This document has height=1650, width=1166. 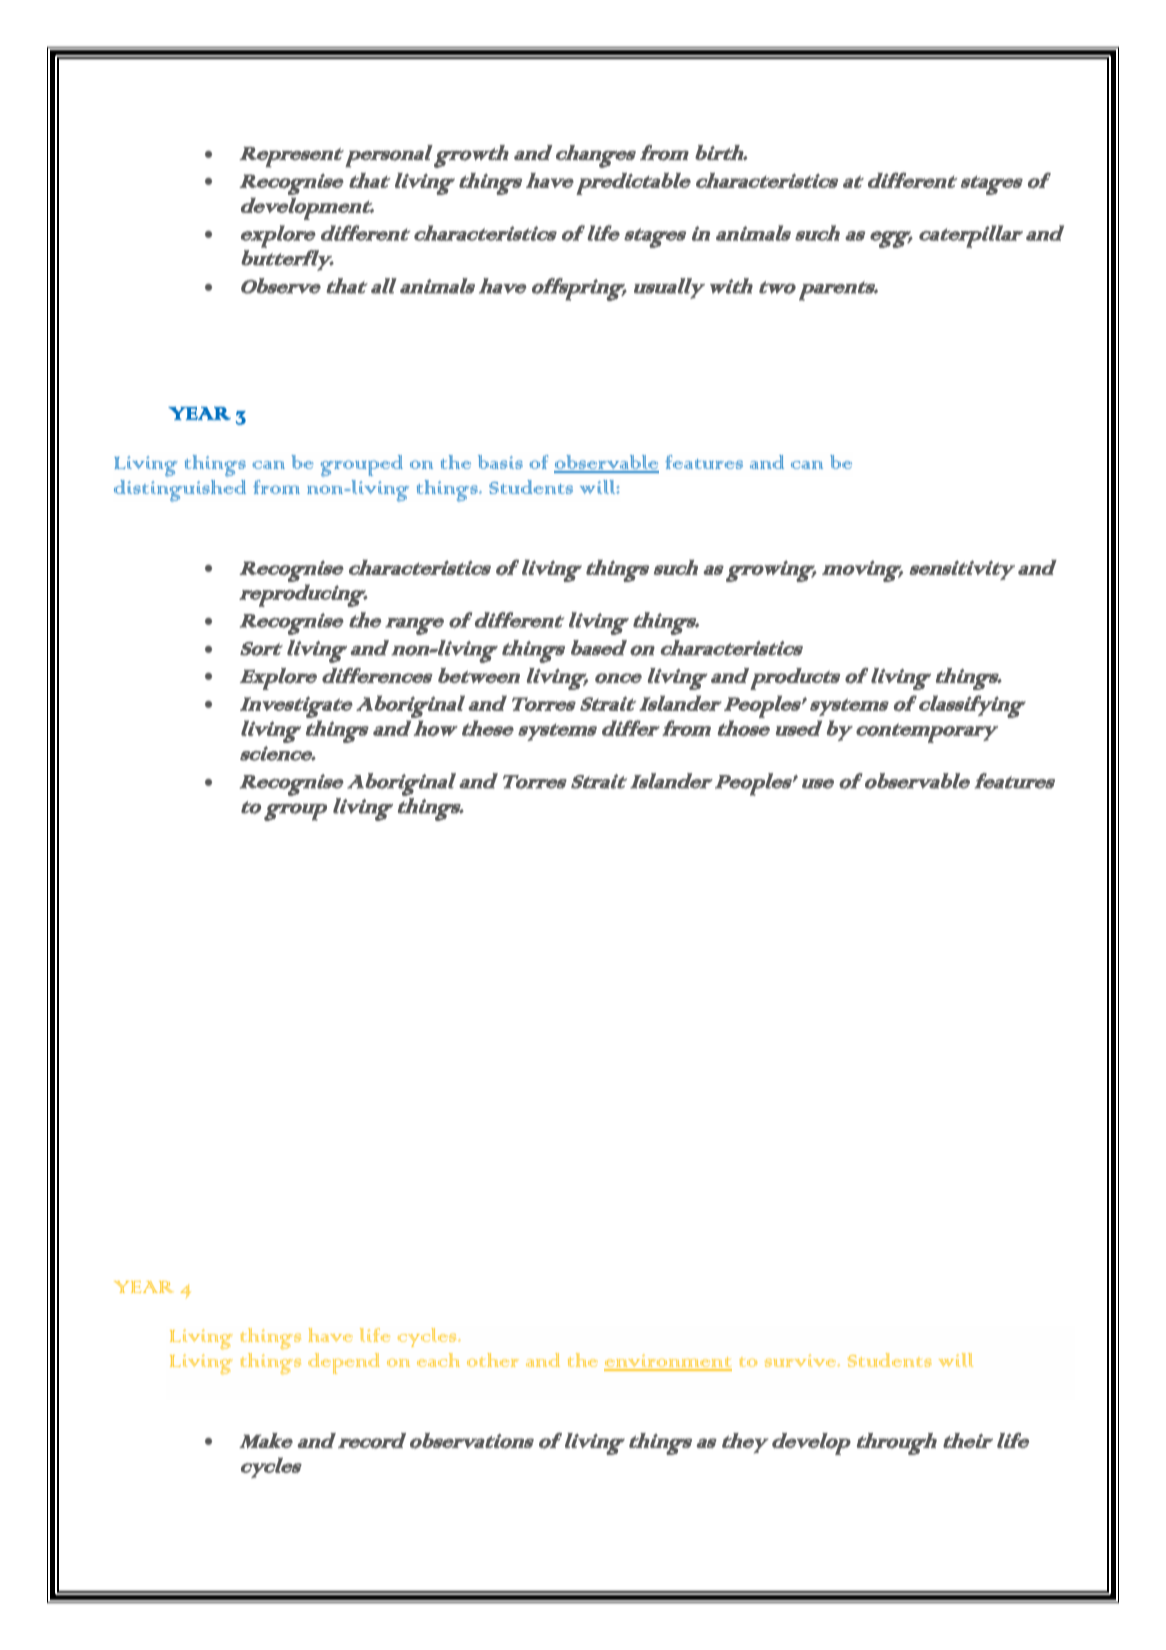 I want to click on survive, so click(x=801, y=1360).
